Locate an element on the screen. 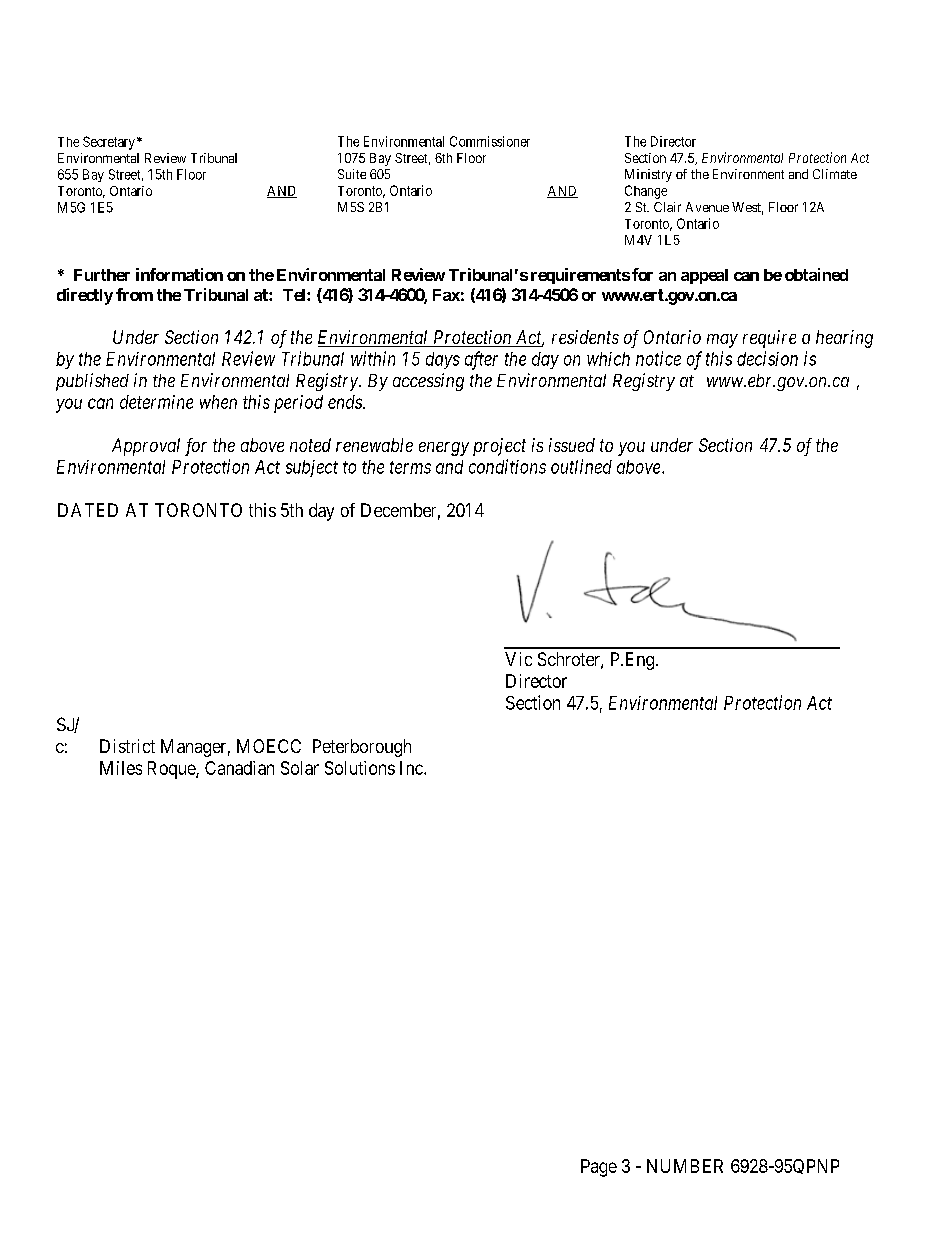  Commissioner is located at coordinates (490, 141).
